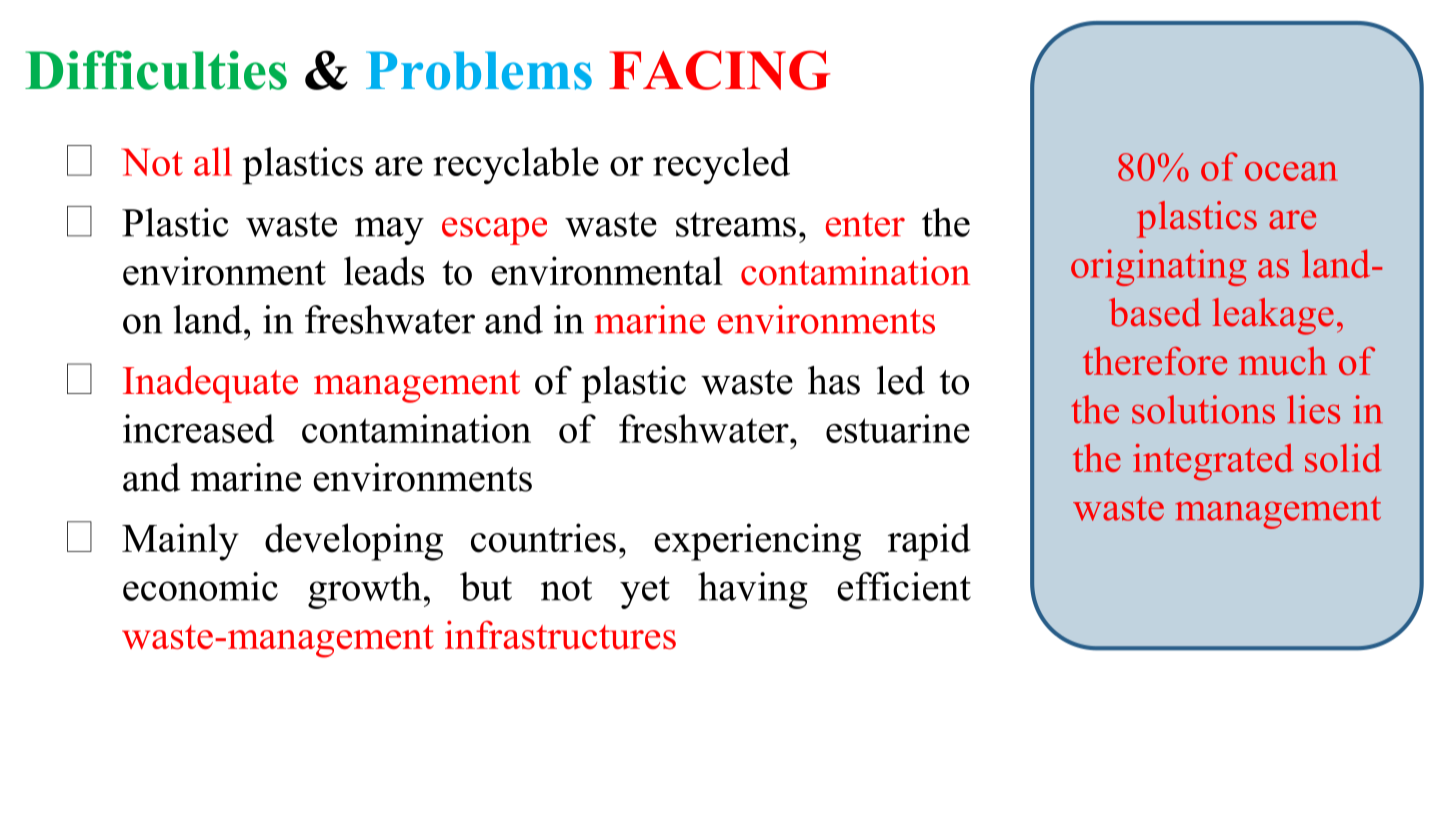  Describe the element at coordinates (210, 384) in the screenshot. I see `Inadequate` at that location.
